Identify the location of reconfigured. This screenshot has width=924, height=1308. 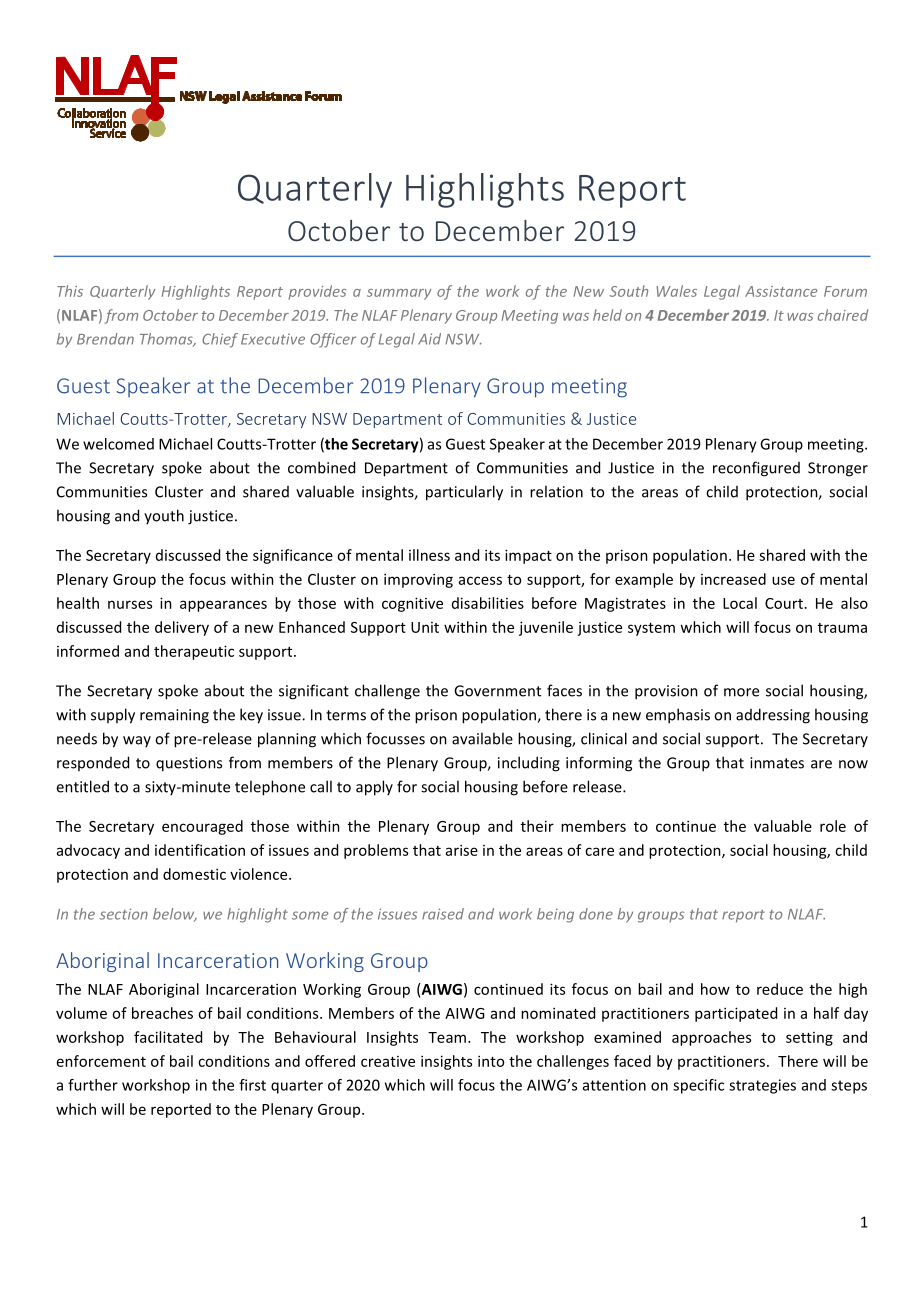
(756, 469).
